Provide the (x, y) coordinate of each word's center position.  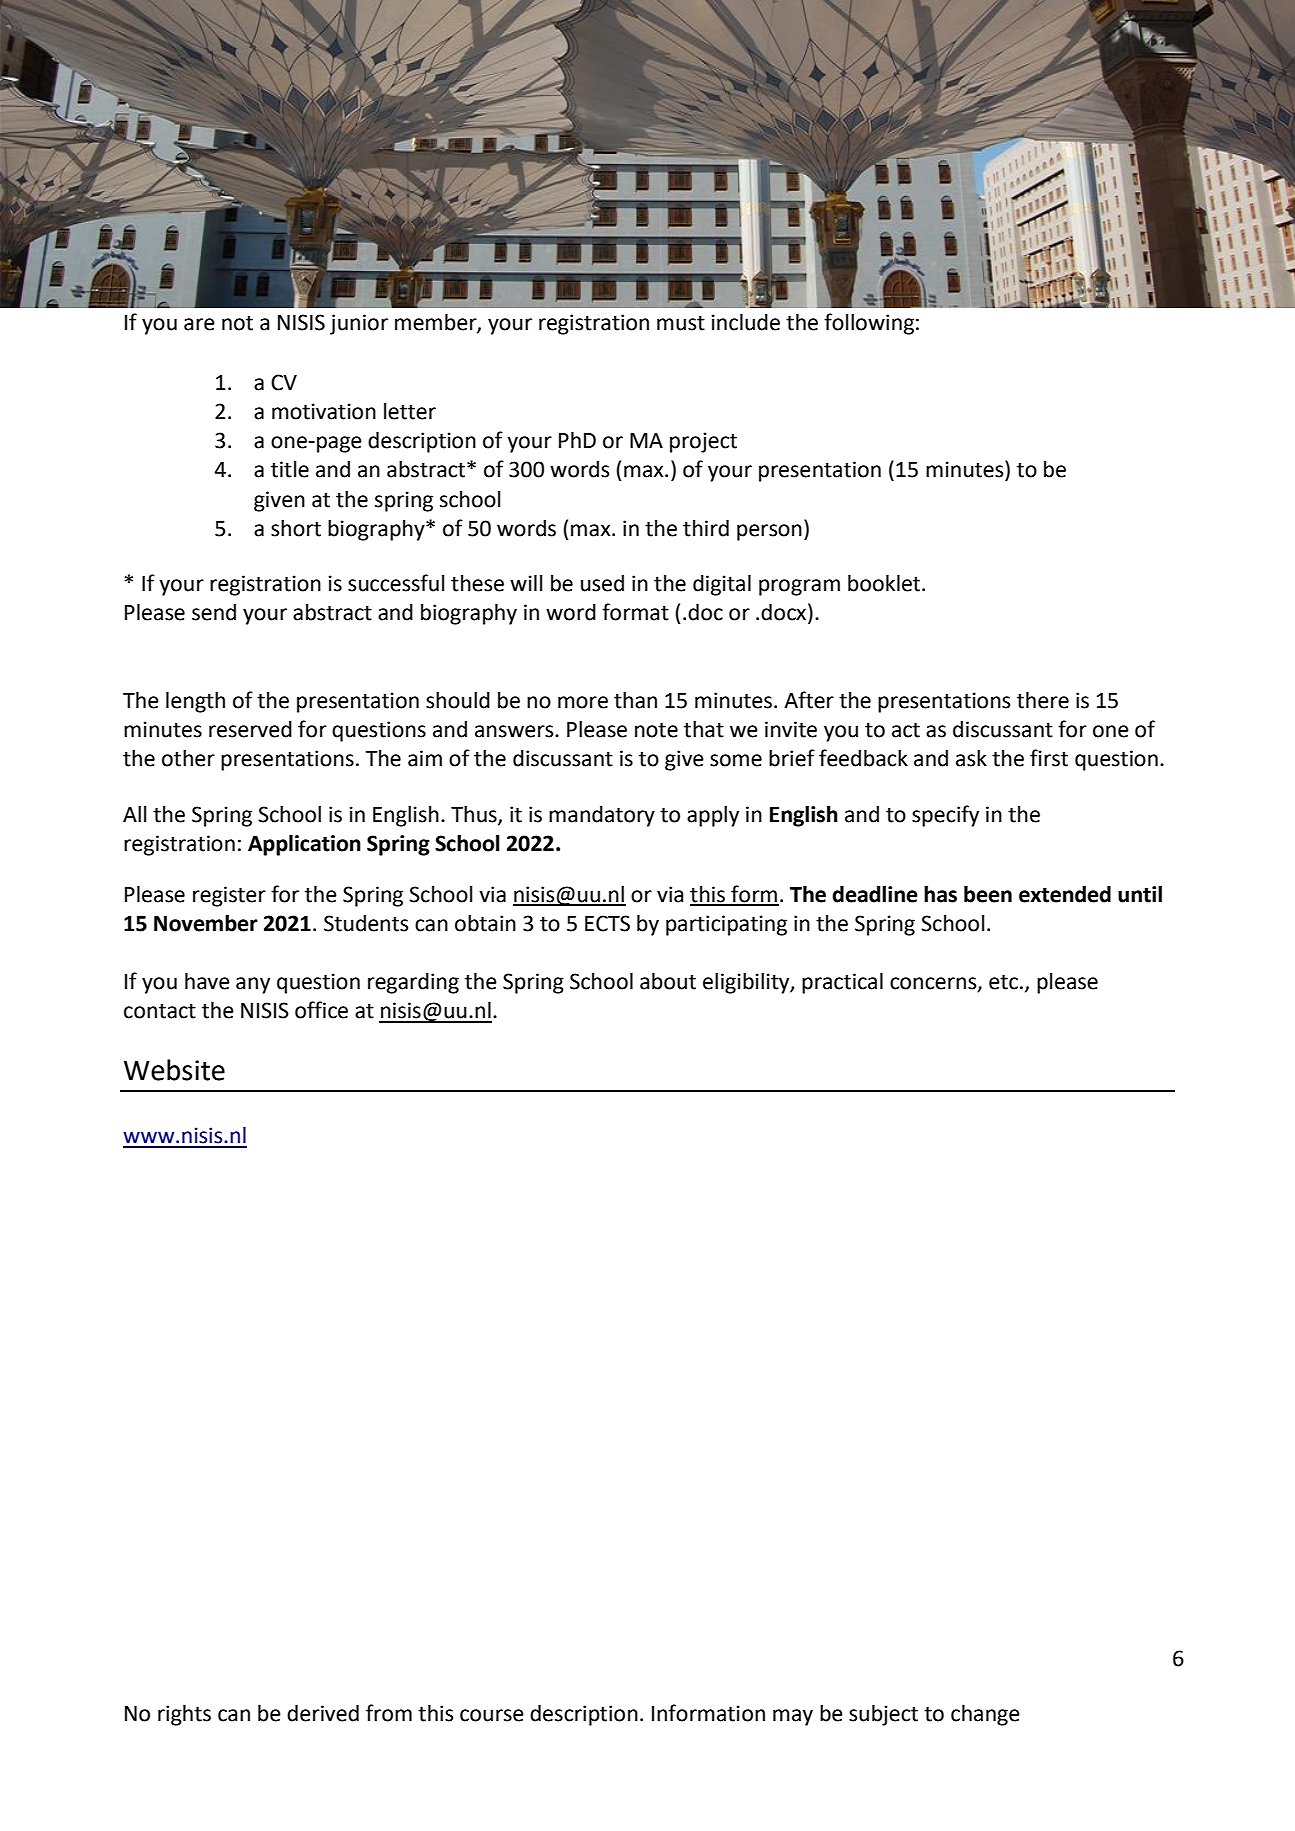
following (869, 324)
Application (304, 845)
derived (323, 1713)
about (668, 981)
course (492, 1715)
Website (174, 1070)
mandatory (602, 816)
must (681, 323)
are (199, 324)
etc (1003, 982)
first (1049, 758)
